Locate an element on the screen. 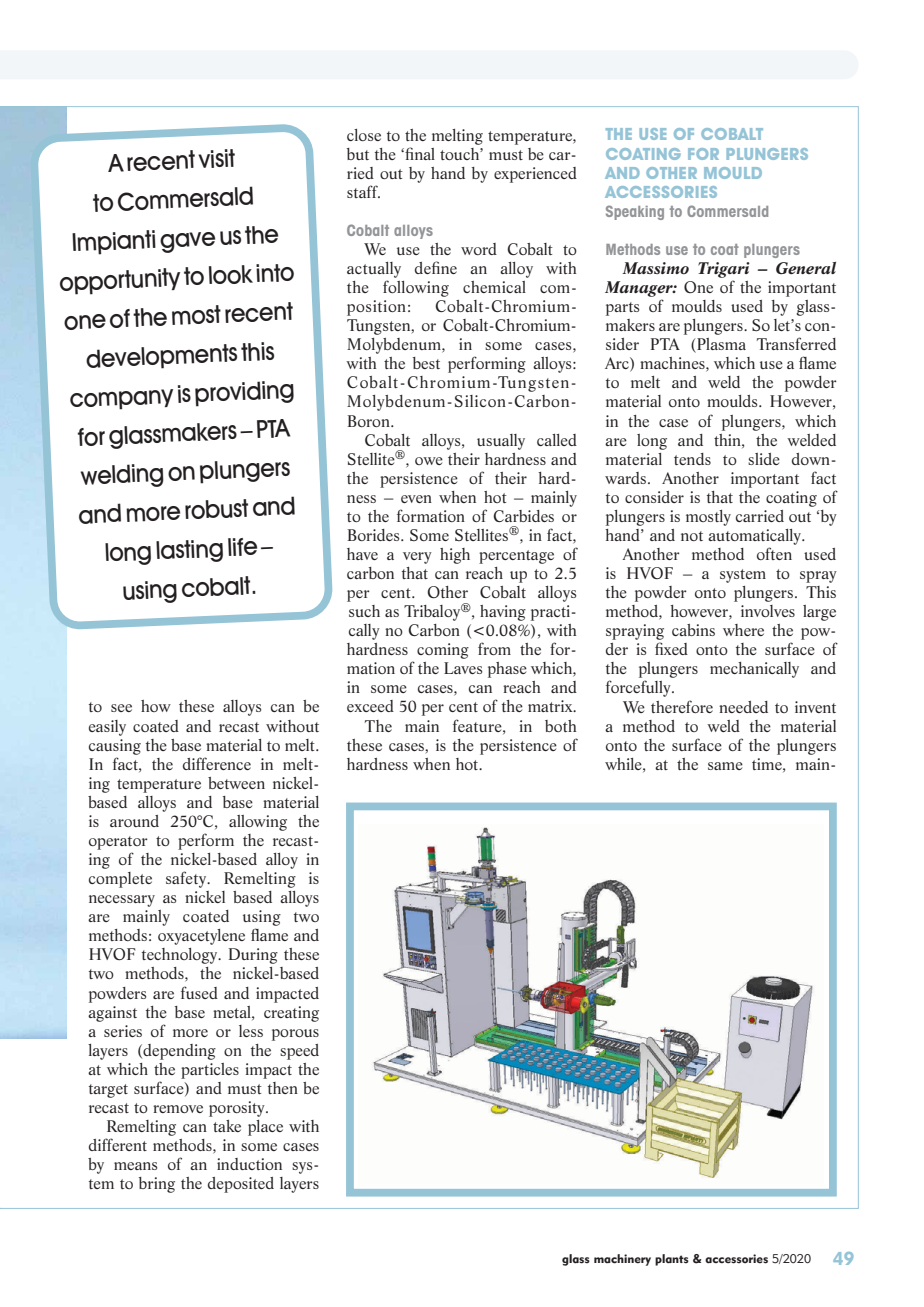 The height and width of the screenshot is (1307, 924). experienced is located at coordinates (535, 175).
